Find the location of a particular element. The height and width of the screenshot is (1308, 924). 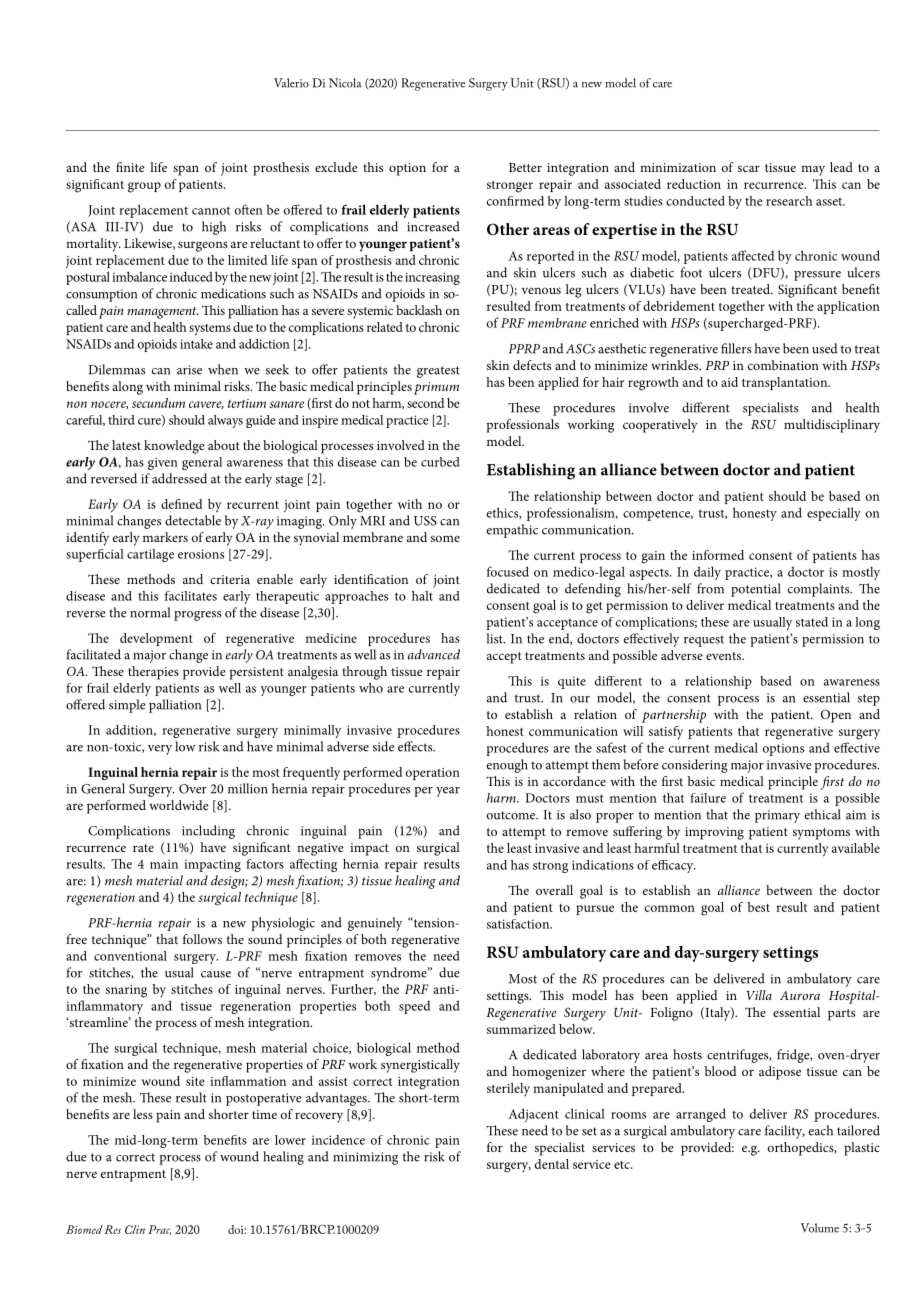

scar is located at coordinates (749, 168).
